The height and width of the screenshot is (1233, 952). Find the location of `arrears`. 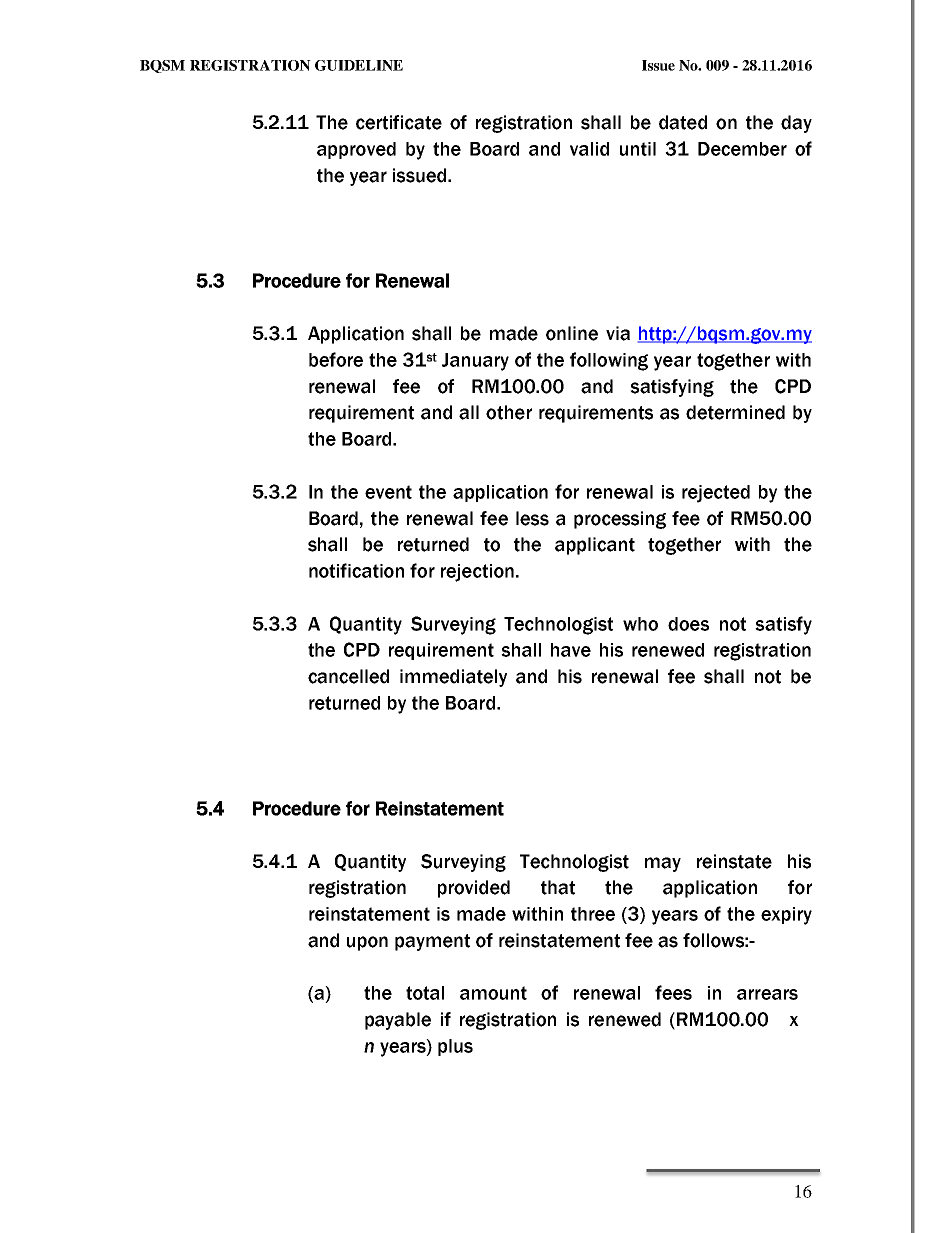

arrears is located at coordinates (767, 994).
